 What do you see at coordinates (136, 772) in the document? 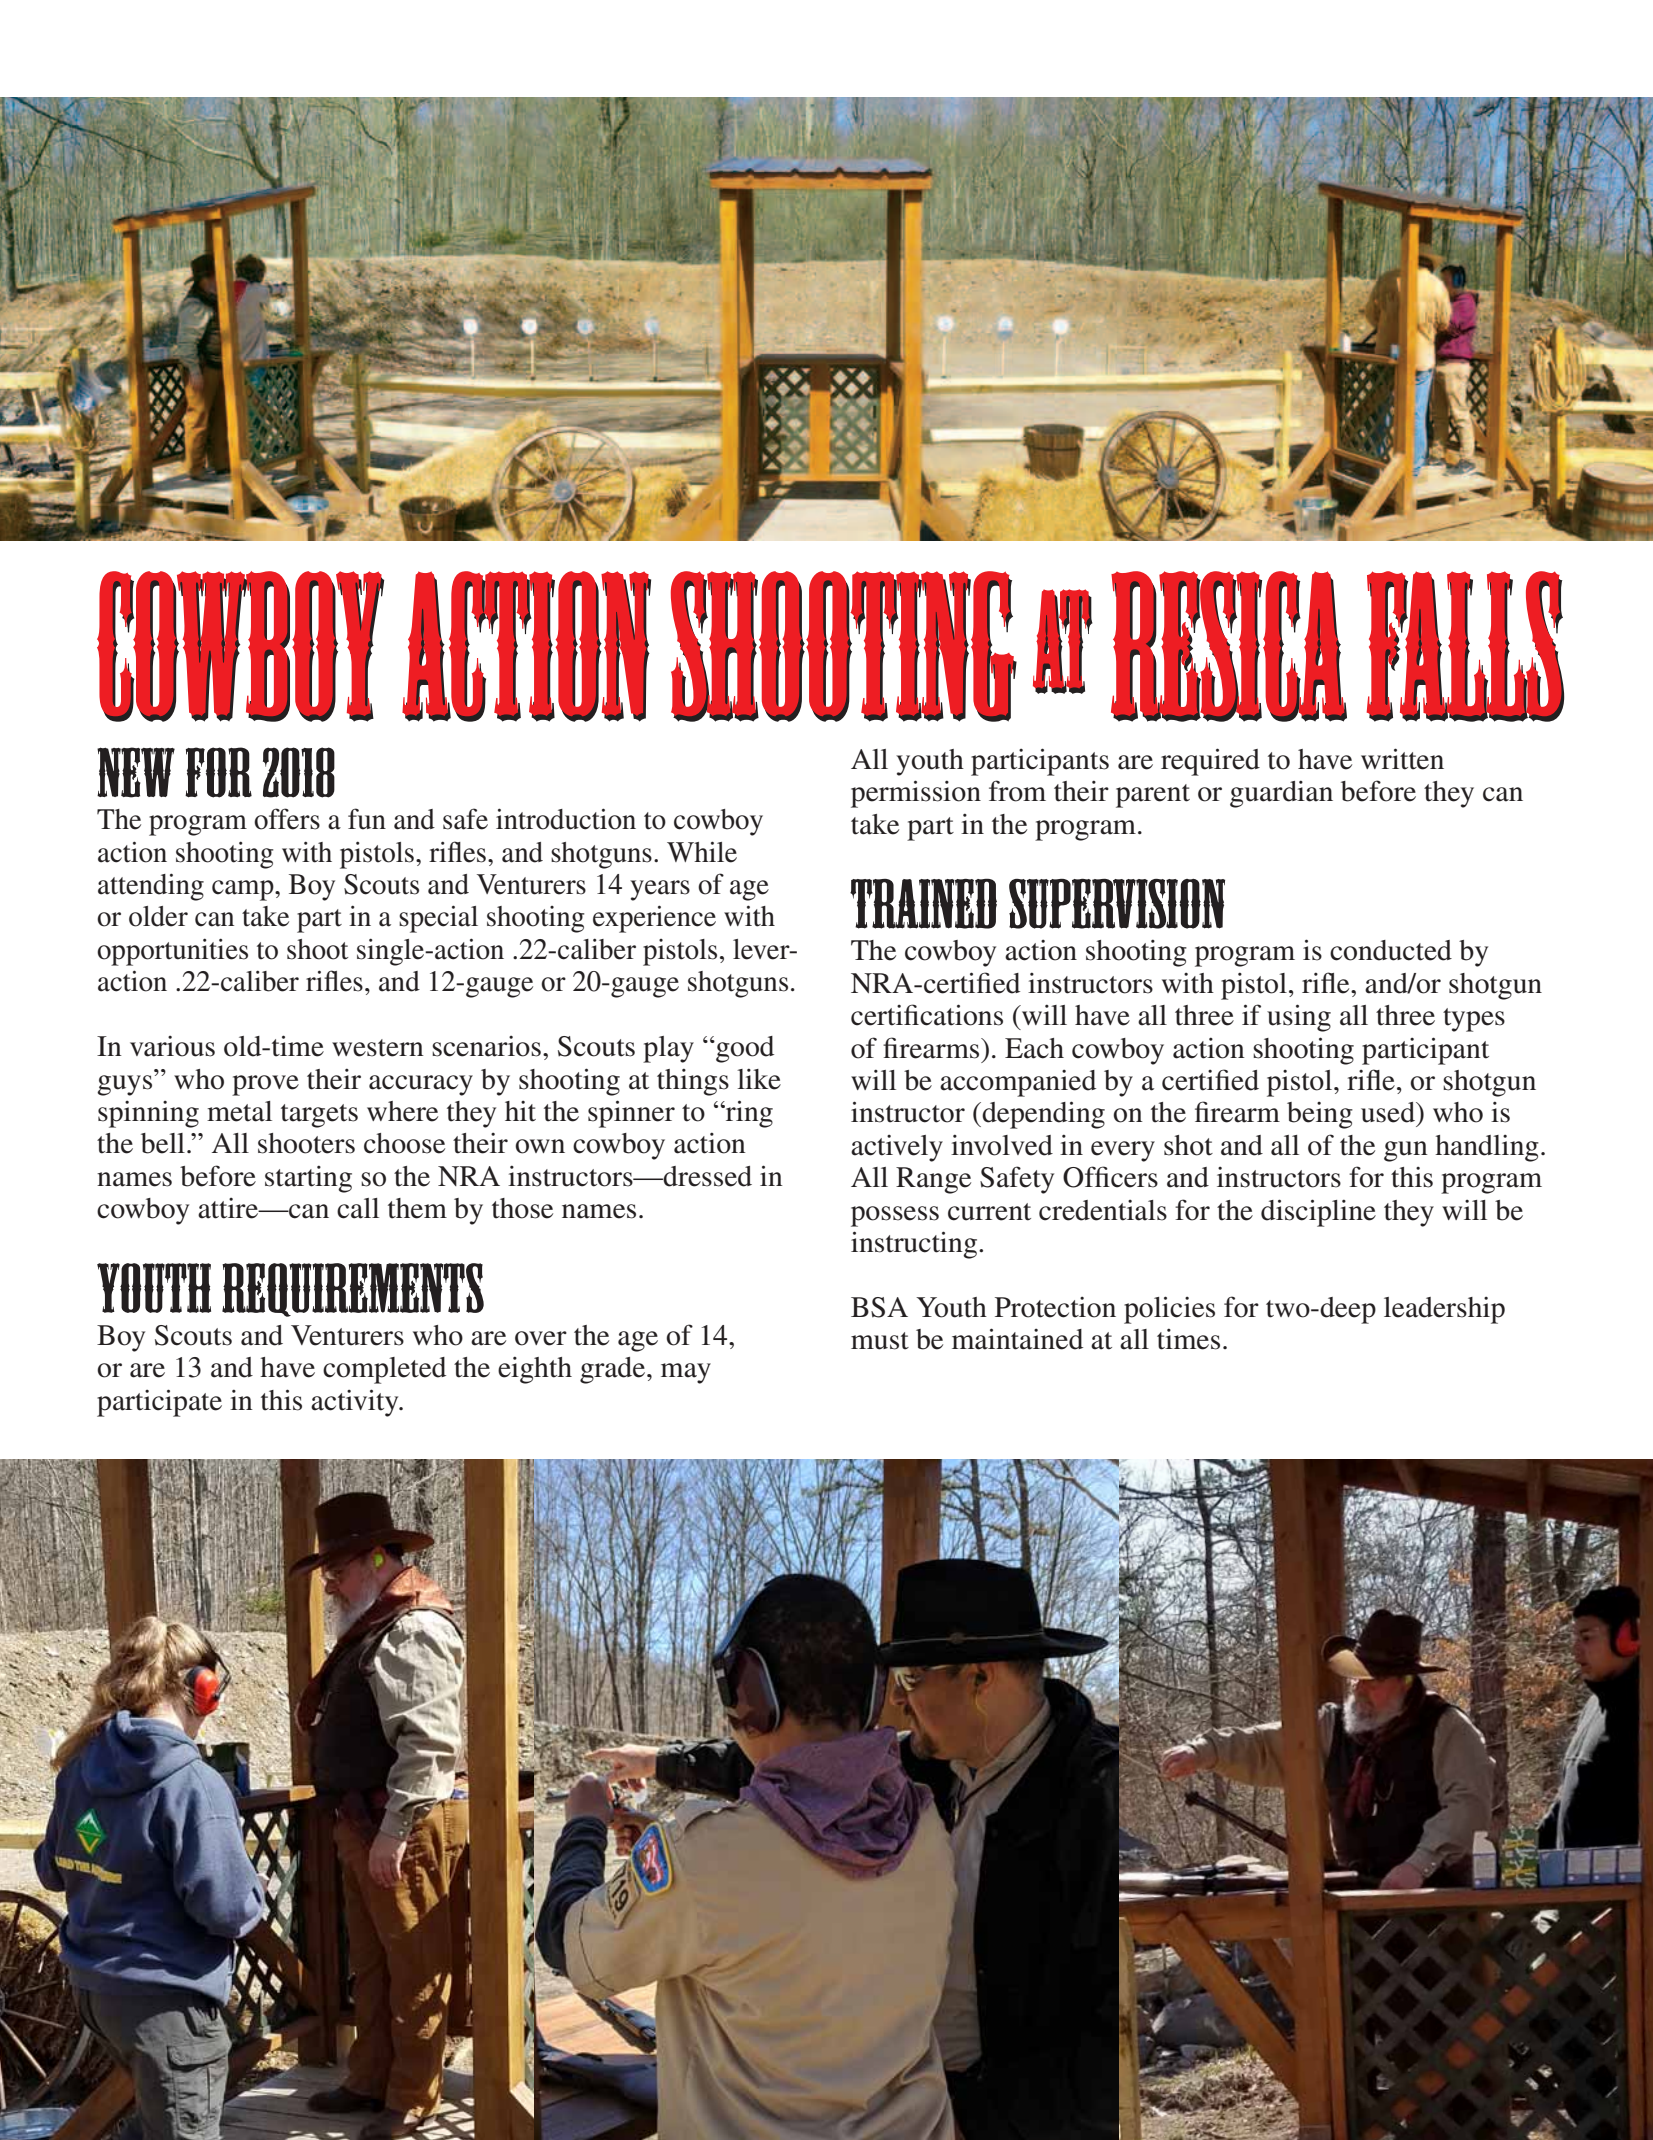
I see `NEW` at bounding box center [136, 772].
